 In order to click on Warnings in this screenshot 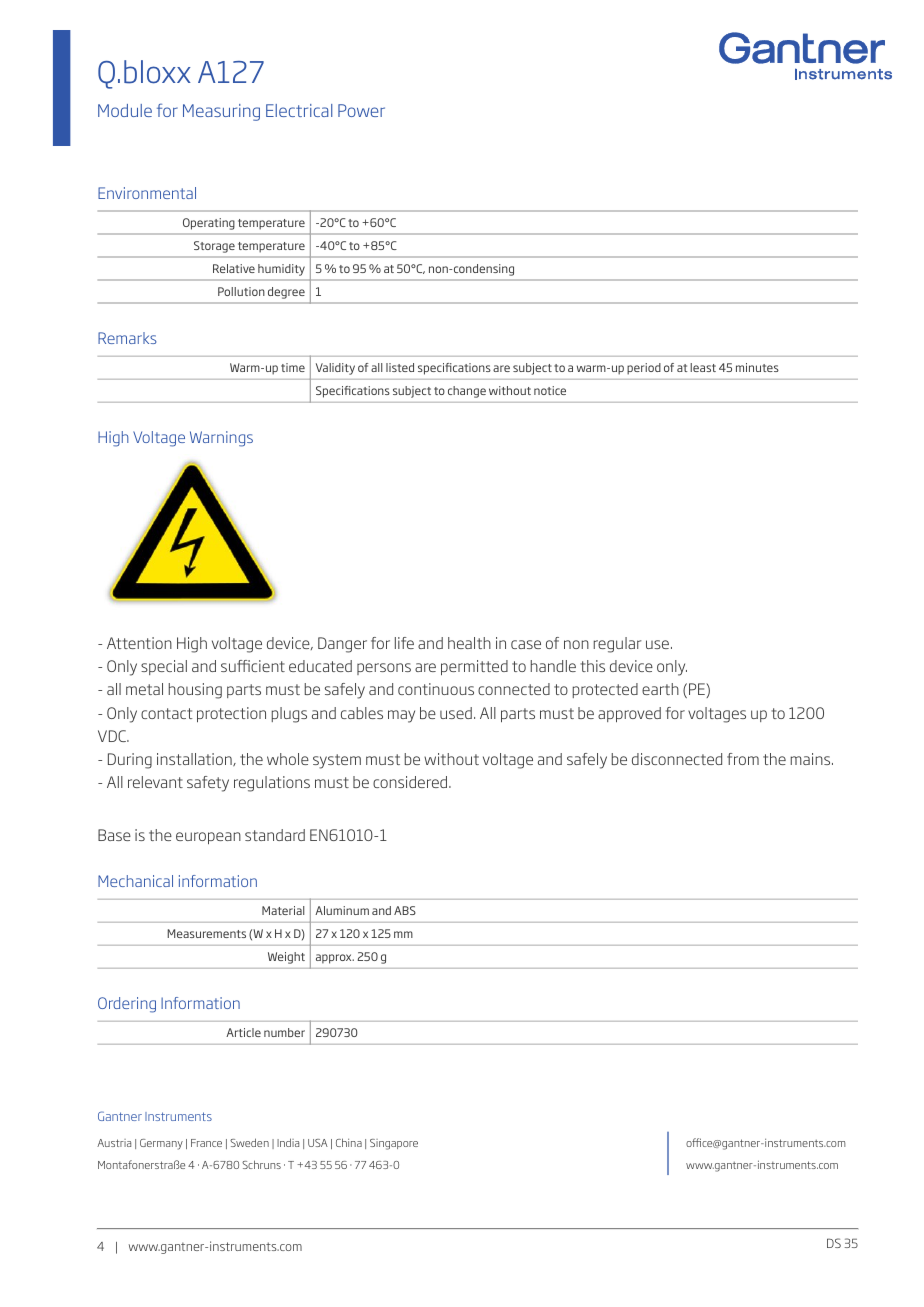, I will do `click(221, 439)`.
